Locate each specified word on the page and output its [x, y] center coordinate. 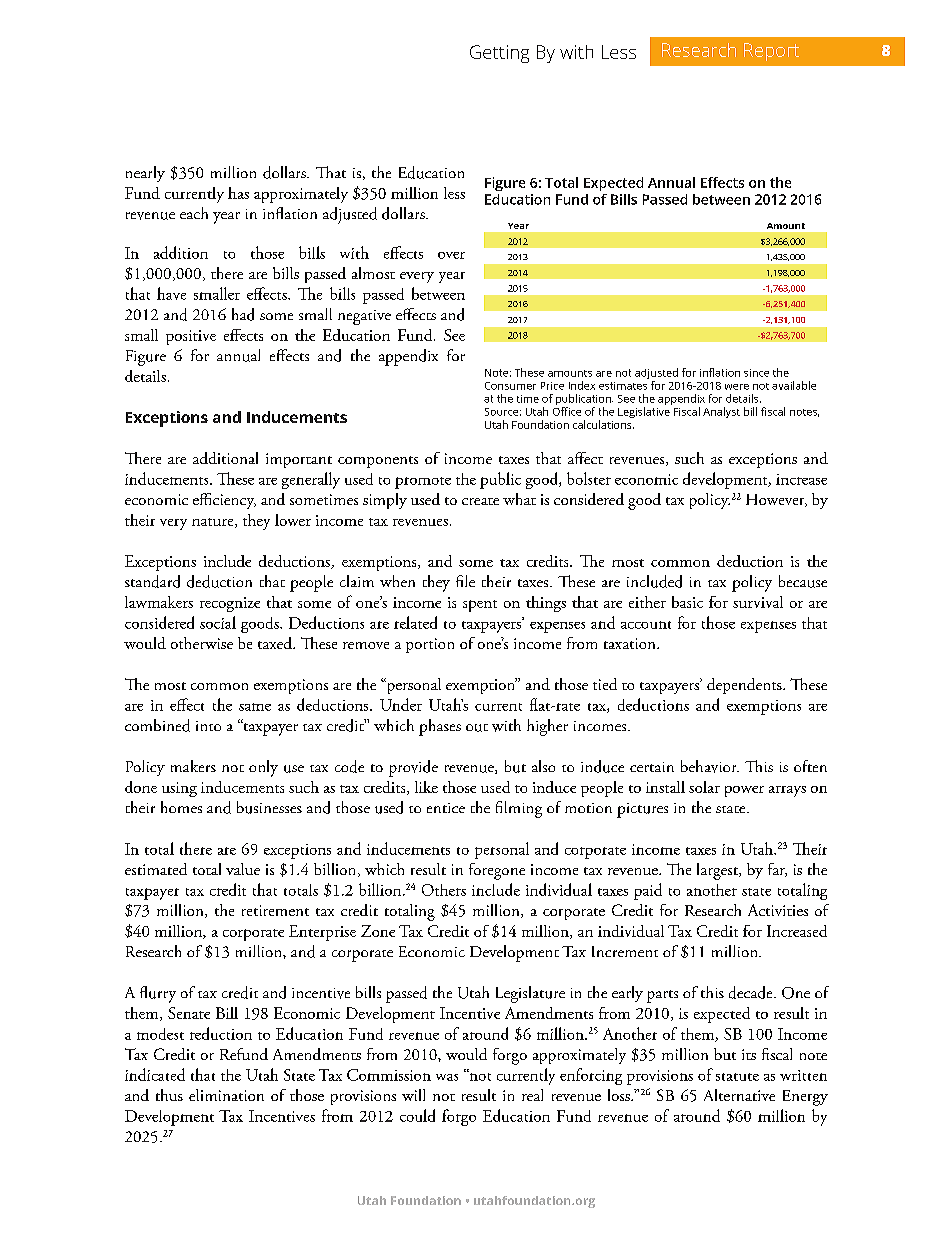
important [299, 460]
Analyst [721, 412]
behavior [710, 766]
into [208, 726]
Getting [499, 54]
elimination [226, 1095]
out [477, 728]
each [194, 213]
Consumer [510, 386]
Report [771, 52]
